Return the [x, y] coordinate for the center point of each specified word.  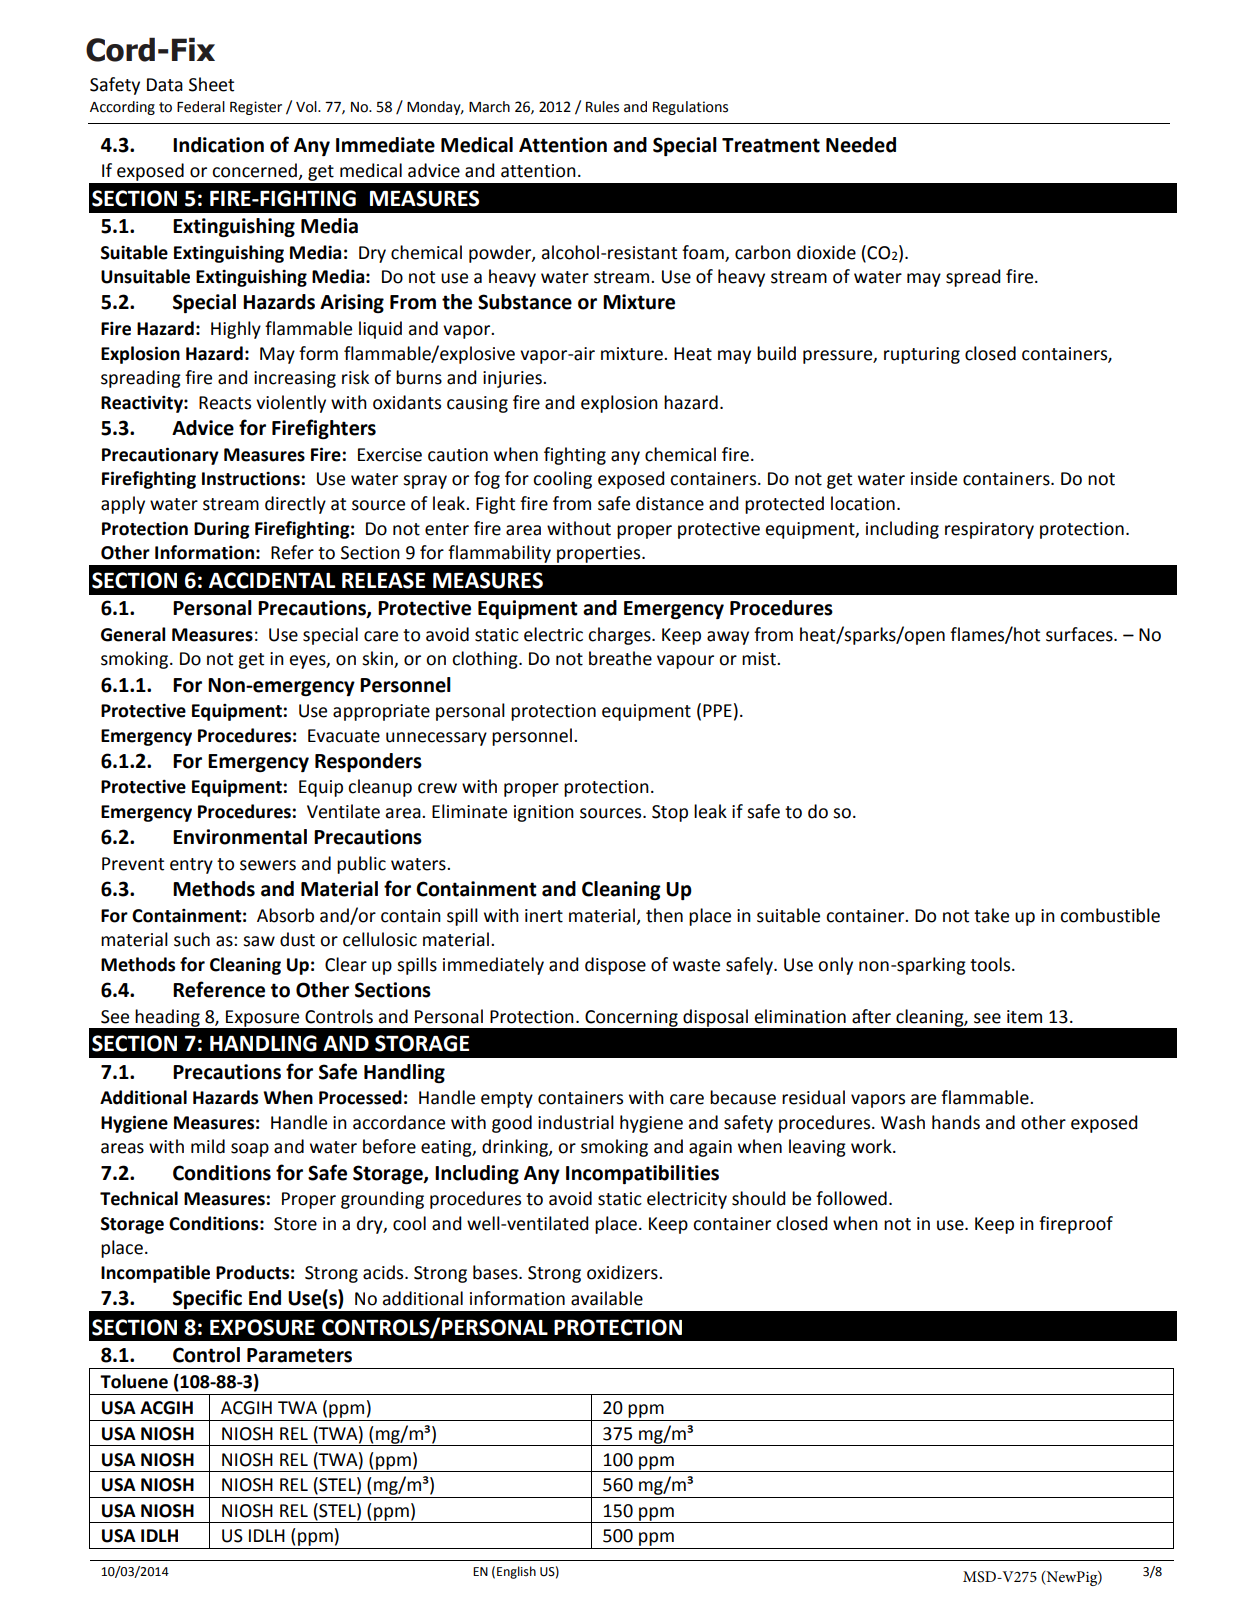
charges [620, 636]
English [516, 1572]
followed [851, 1198]
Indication [218, 145]
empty [507, 1100]
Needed [861, 145]
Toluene [134, 1381]
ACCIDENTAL [272, 580]
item [1024, 1017]
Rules [602, 107]
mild [208, 1146]
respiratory [989, 530]
